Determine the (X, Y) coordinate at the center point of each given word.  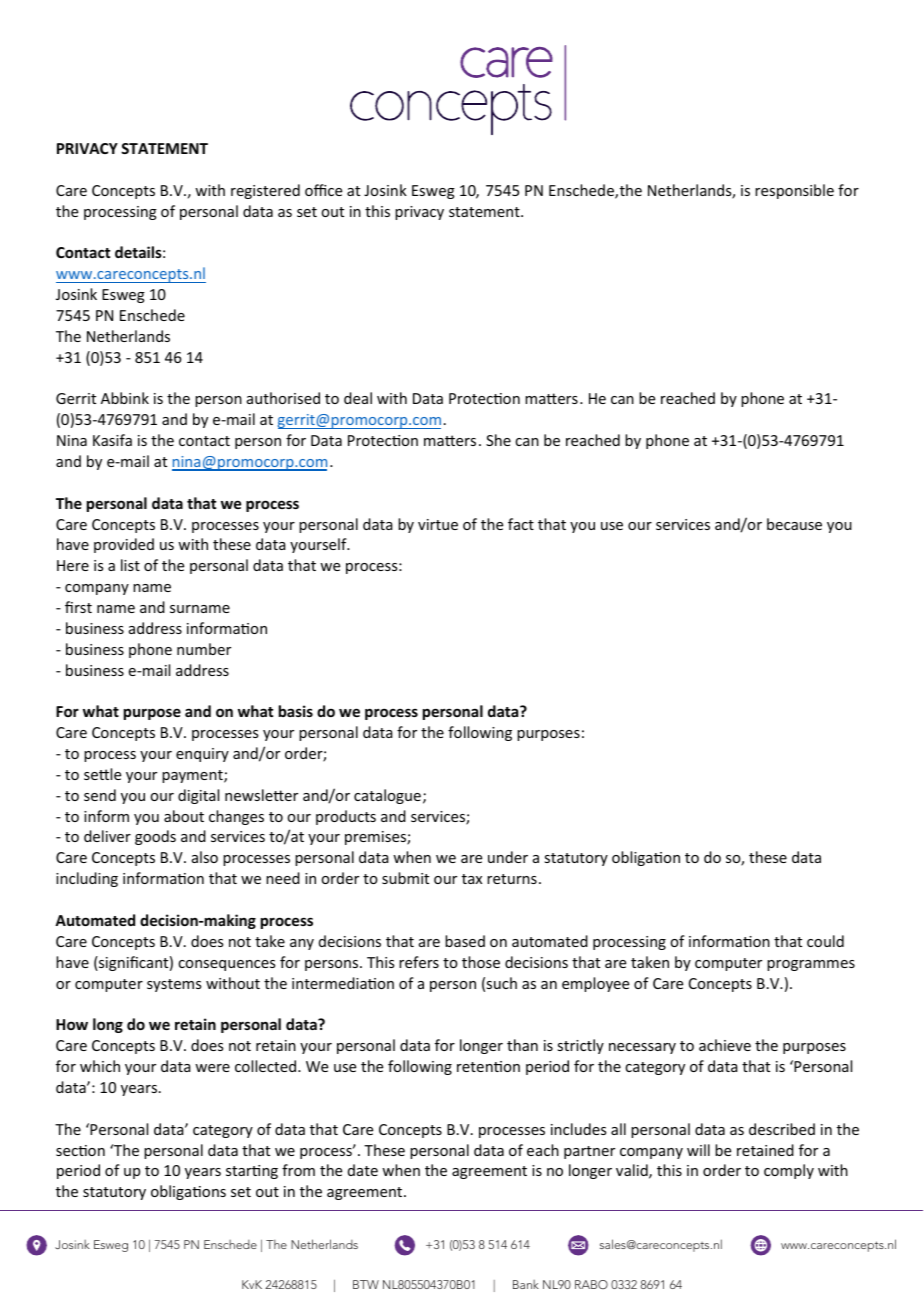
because (794, 524)
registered (265, 191)
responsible (794, 191)
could (825, 941)
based (465, 941)
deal (358, 398)
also (205, 857)
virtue (438, 524)
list (130, 565)
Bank (526, 1284)
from (298, 1170)
